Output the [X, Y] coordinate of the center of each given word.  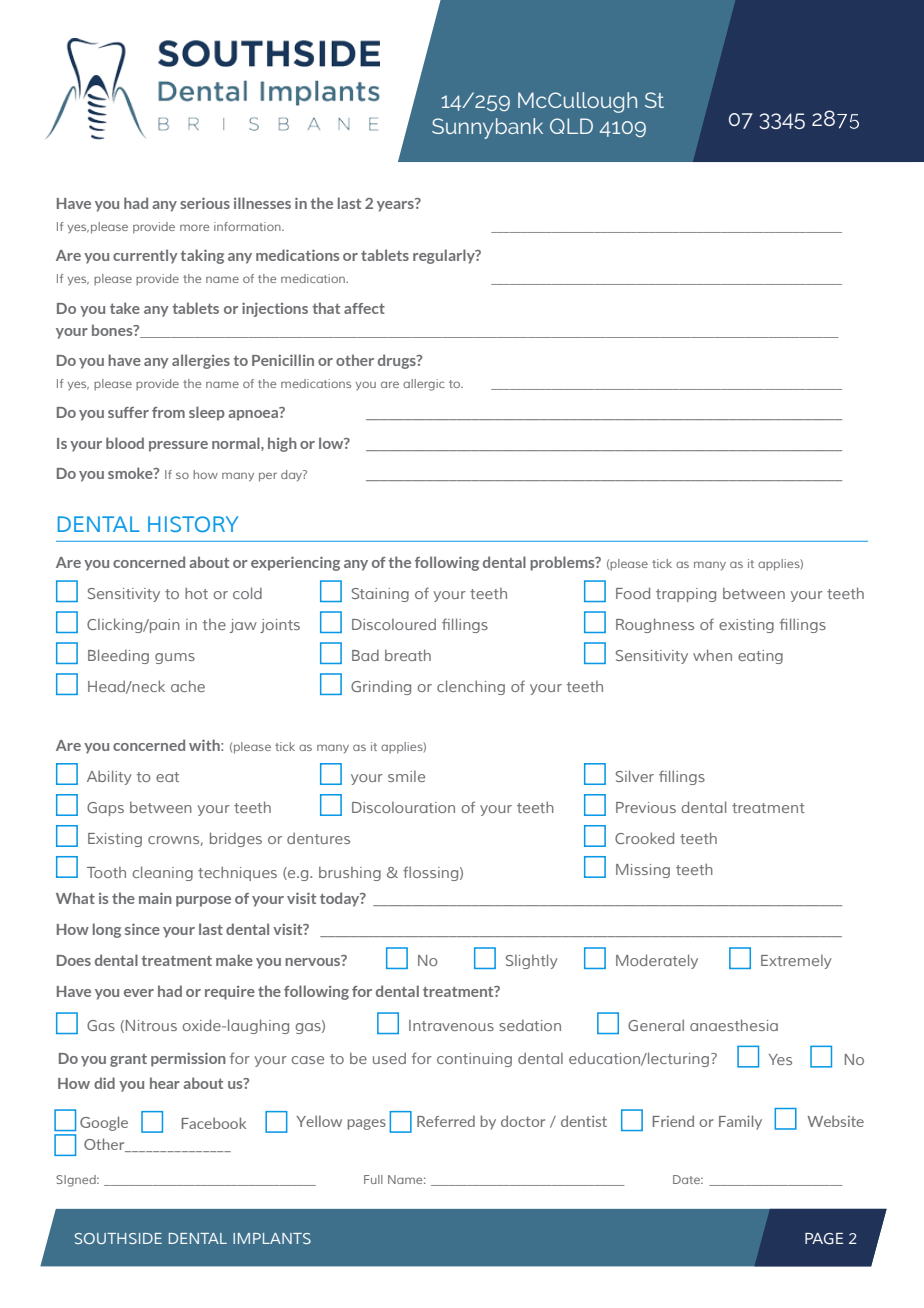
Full [373, 1179]
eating [760, 657]
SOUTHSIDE [118, 1238]
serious [205, 203]
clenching [471, 687]
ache [188, 686]
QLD [571, 126]
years [396, 205]
